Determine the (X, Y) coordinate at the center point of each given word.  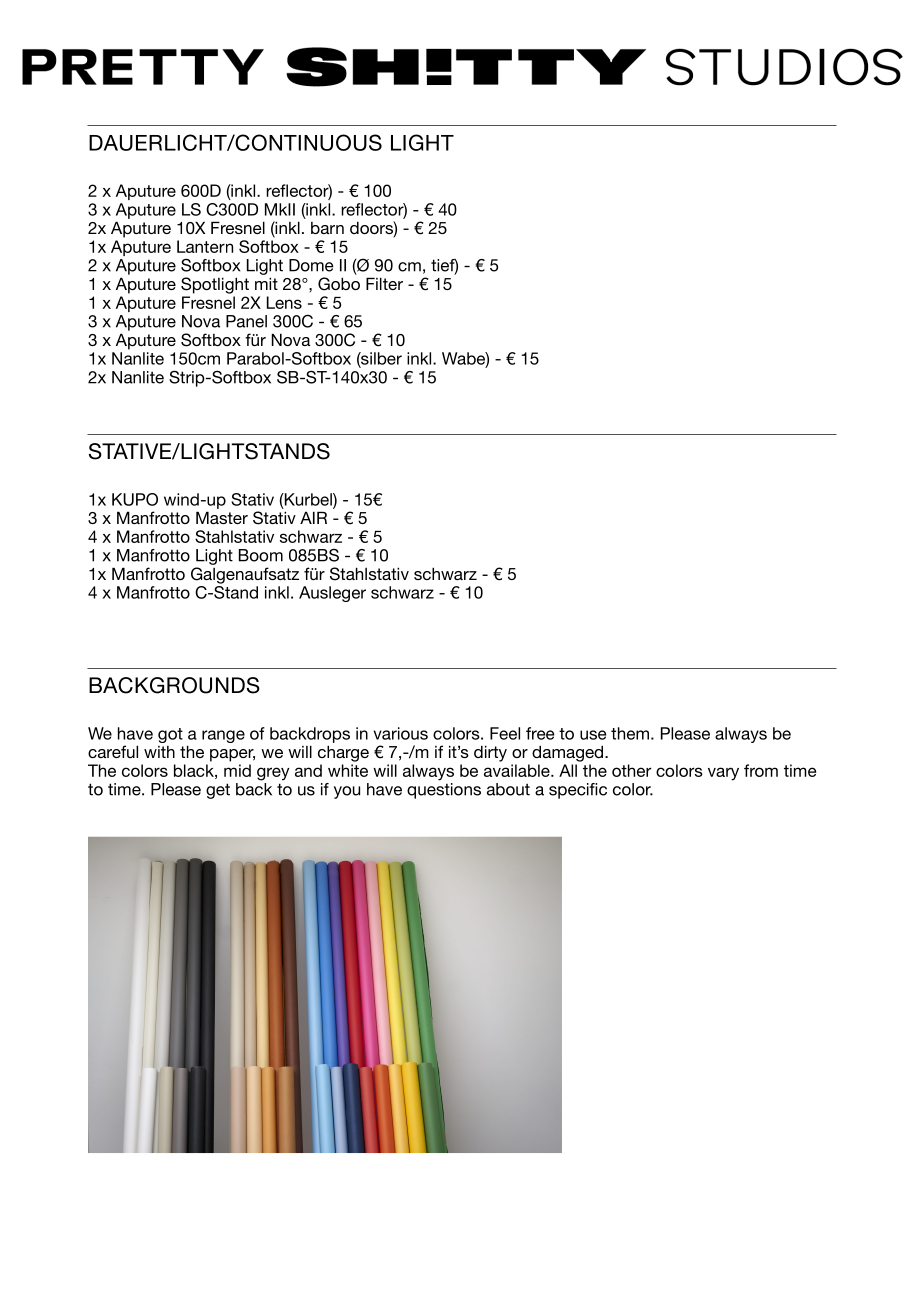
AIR (313, 517)
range (223, 736)
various (400, 733)
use (593, 735)
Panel (246, 321)
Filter (384, 283)
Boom (261, 555)
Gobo (339, 284)
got (170, 735)
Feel (505, 733)
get (218, 791)
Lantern (205, 246)
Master (222, 517)
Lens (284, 302)
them (630, 733)
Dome (311, 265)
